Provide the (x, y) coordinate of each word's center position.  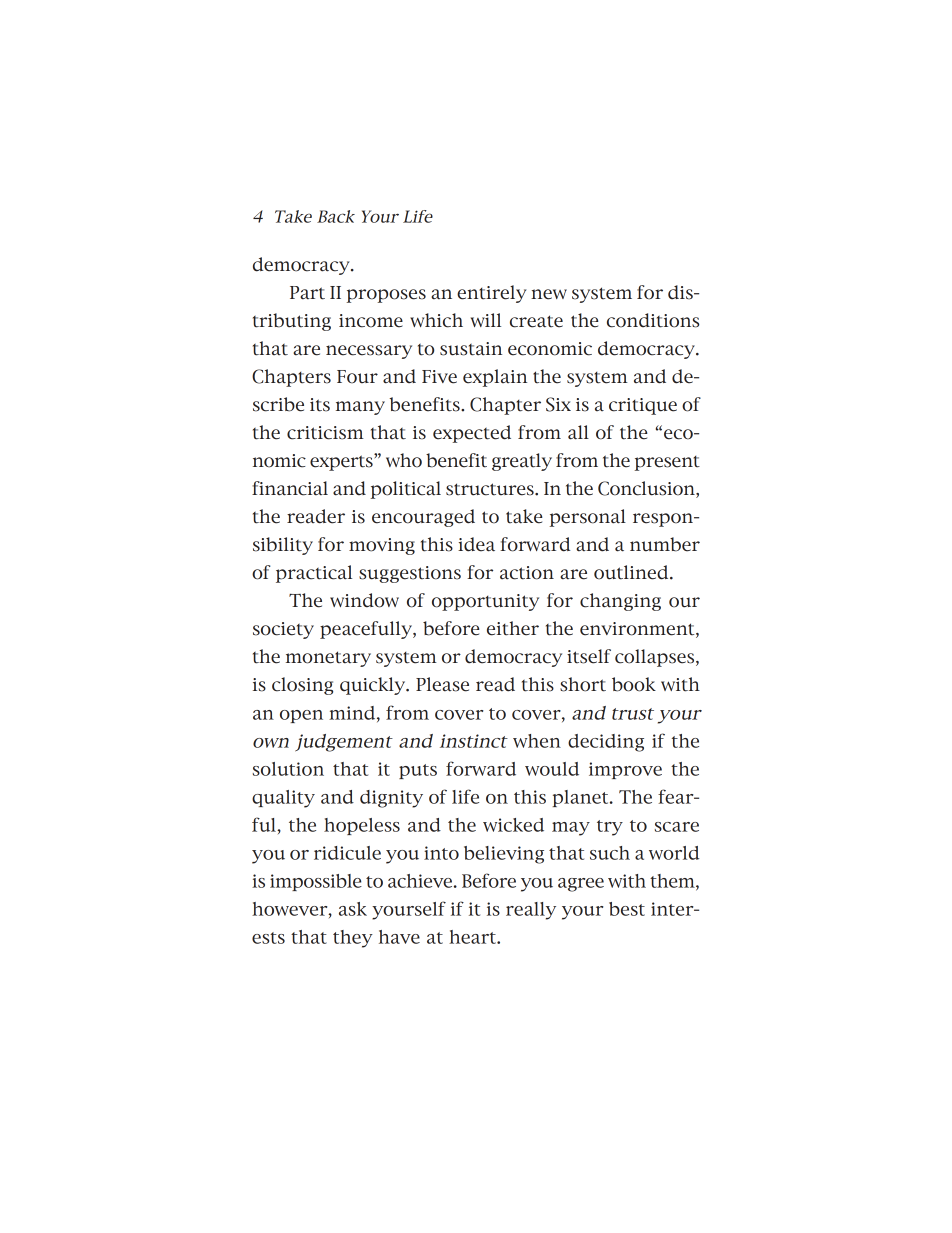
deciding (606, 743)
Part (307, 293)
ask (353, 909)
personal (587, 518)
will (486, 320)
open (301, 716)
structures (491, 489)
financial (290, 488)
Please (442, 684)
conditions (653, 320)
